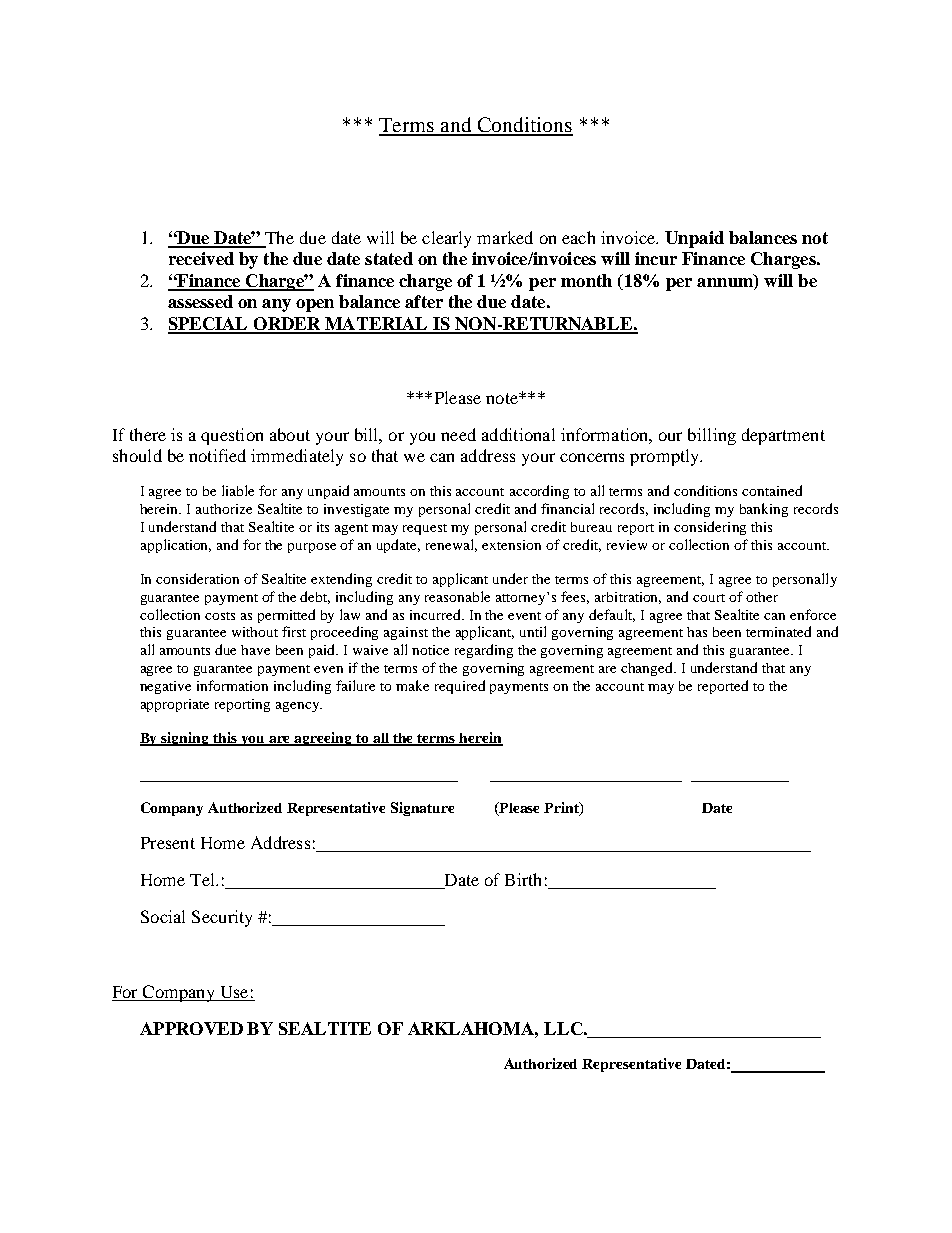 Image resolution: width=952 pixels, height=1233 pixels. I want to click on month, so click(586, 280).
